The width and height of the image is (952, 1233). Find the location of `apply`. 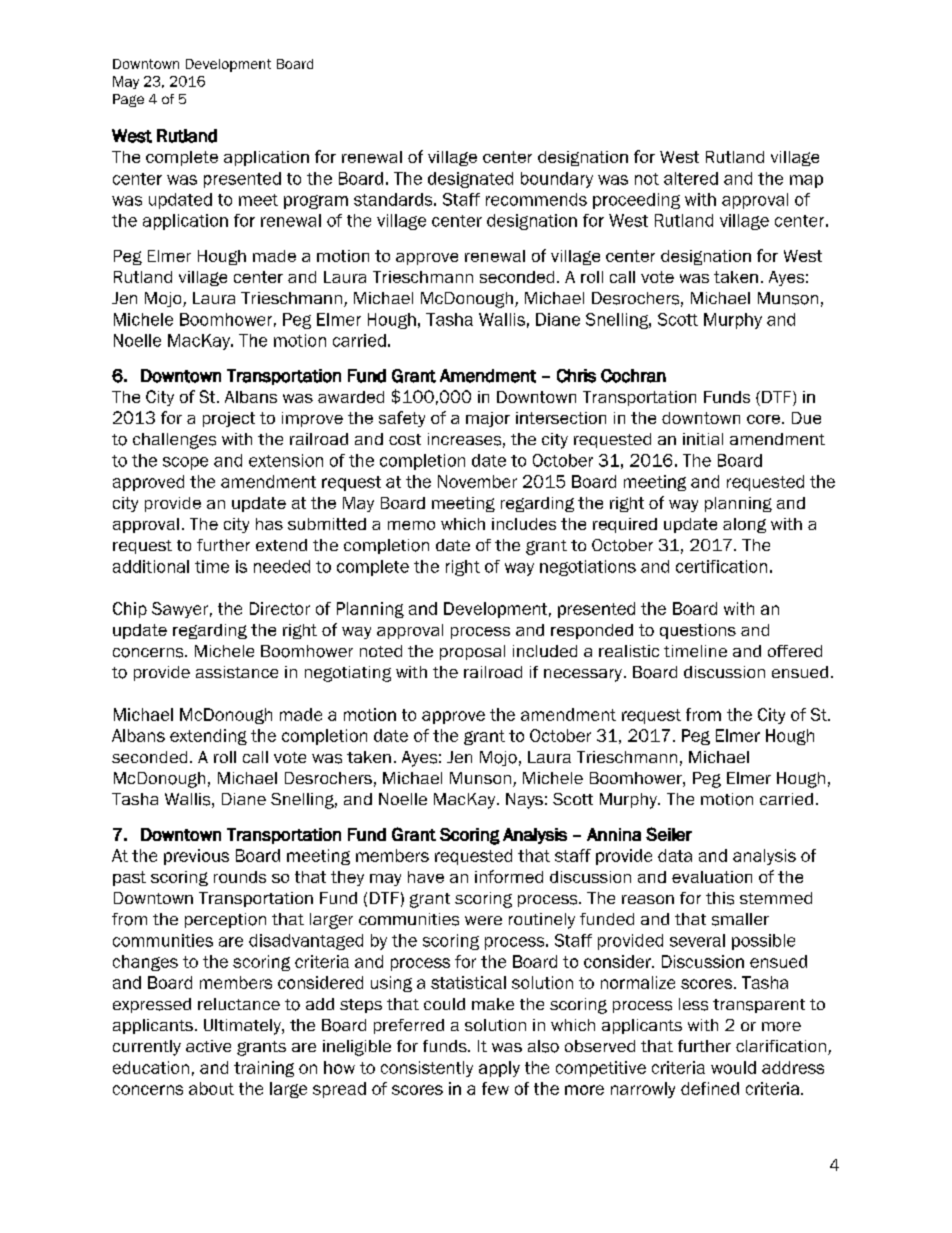

apply is located at coordinates (499, 1069).
